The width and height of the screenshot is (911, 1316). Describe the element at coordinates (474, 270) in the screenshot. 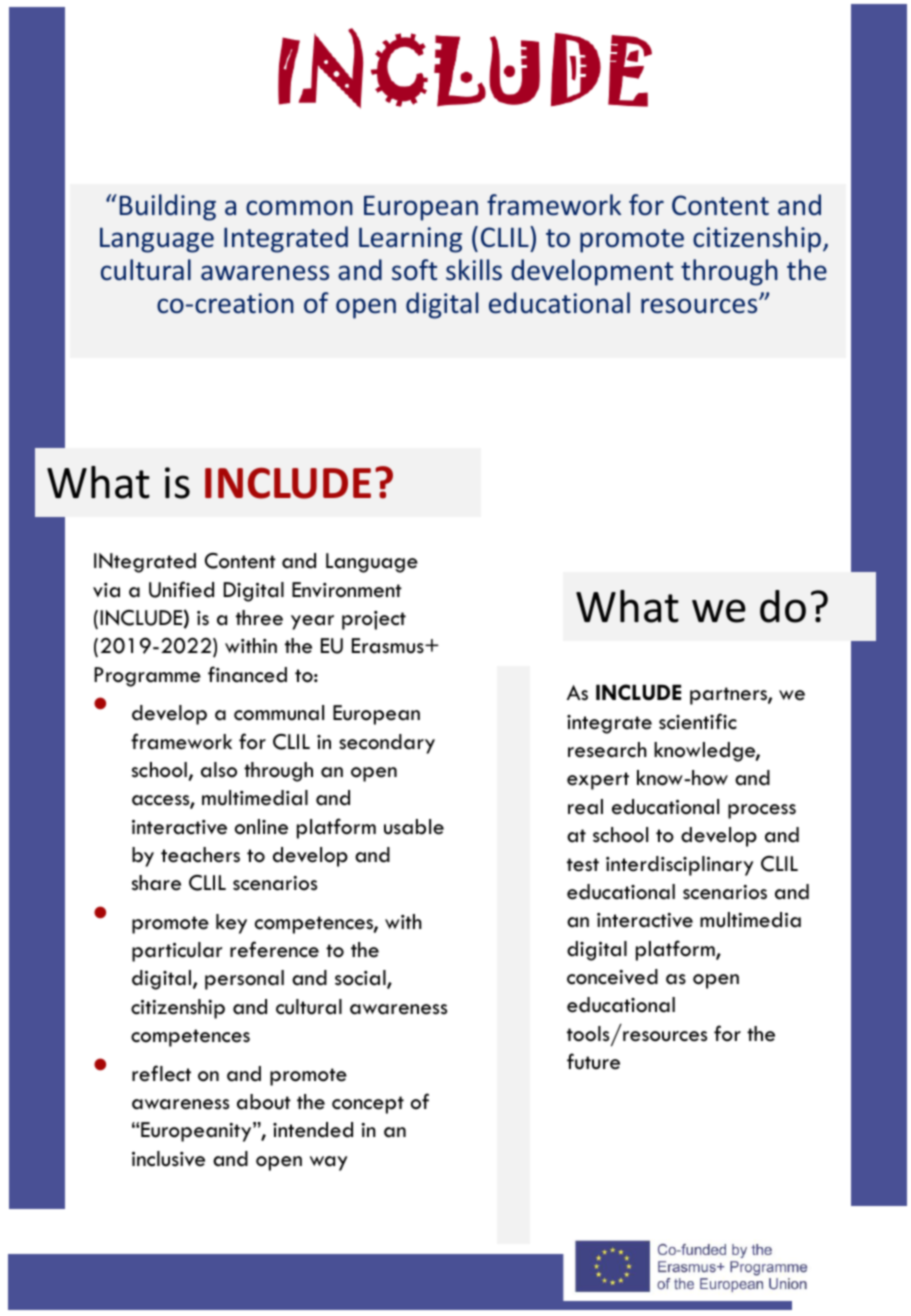

I see `skills` at that location.
